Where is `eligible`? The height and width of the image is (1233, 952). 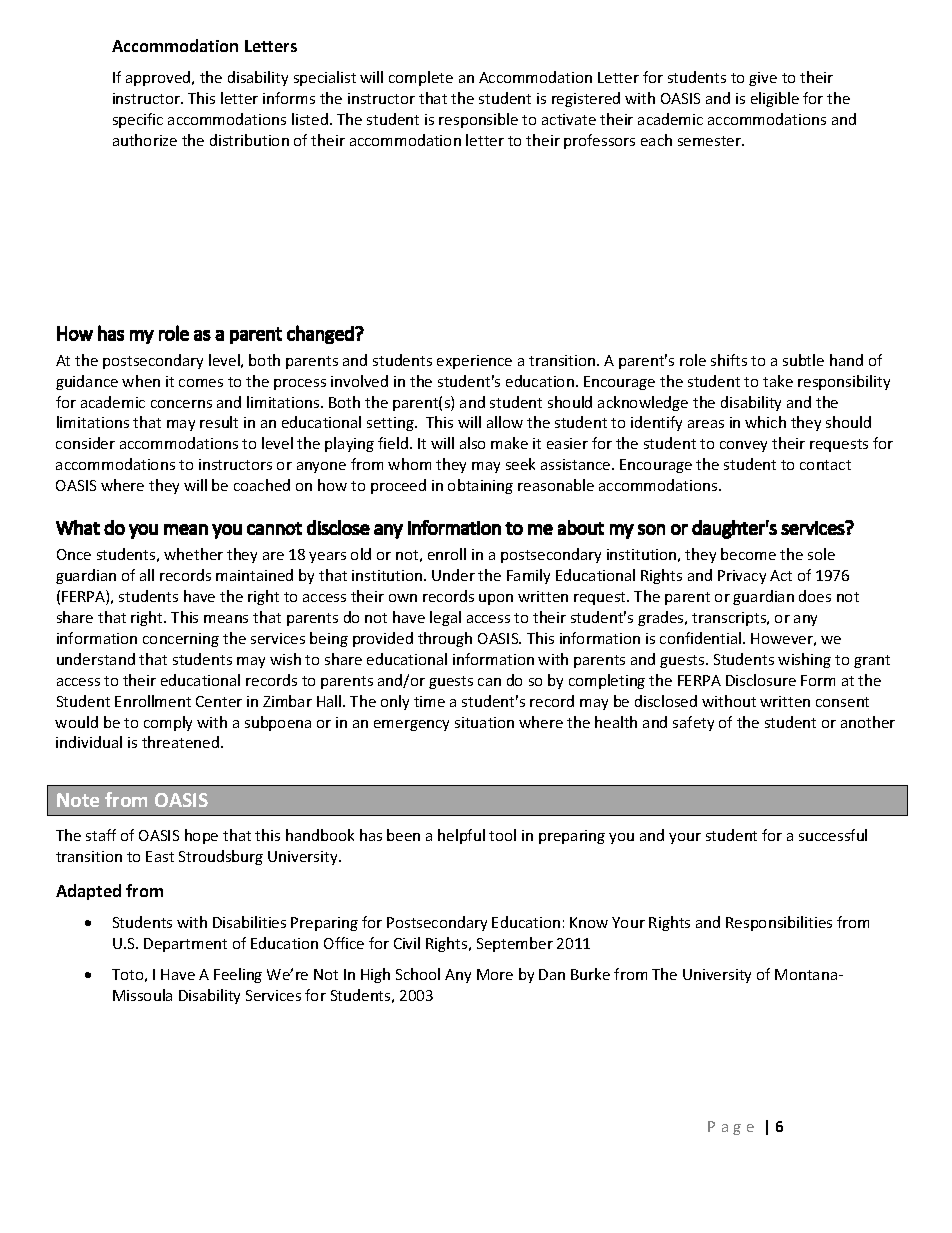
eligible is located at coordinates (775, 99).
